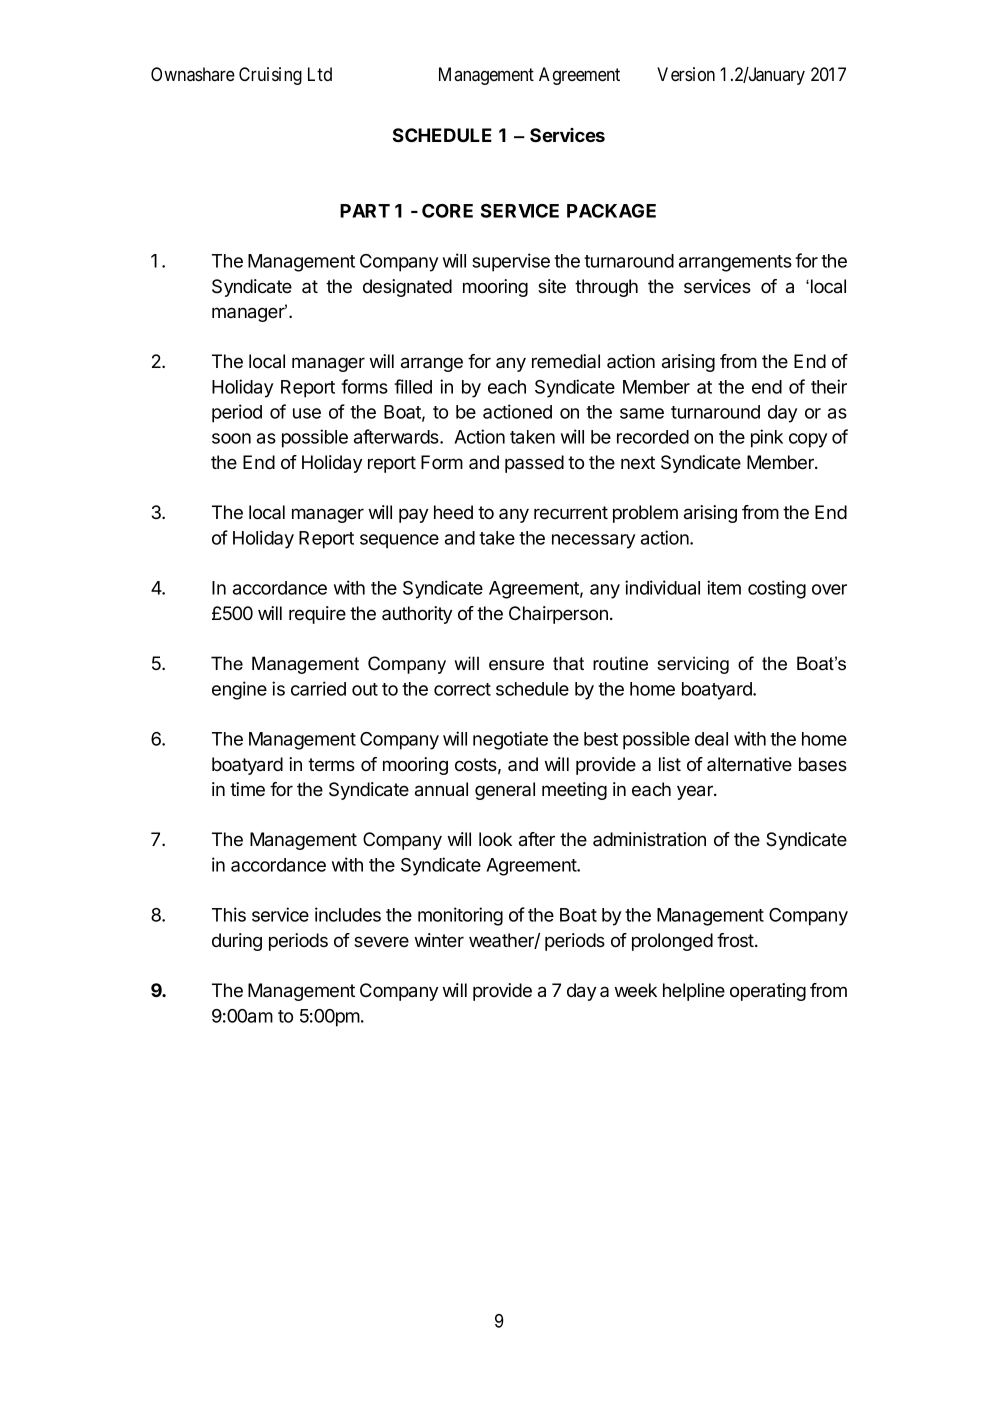 This image has height=1412, width=998. Describe the element at coordinates (318, 688) in the image. I see `carried` at that location.
